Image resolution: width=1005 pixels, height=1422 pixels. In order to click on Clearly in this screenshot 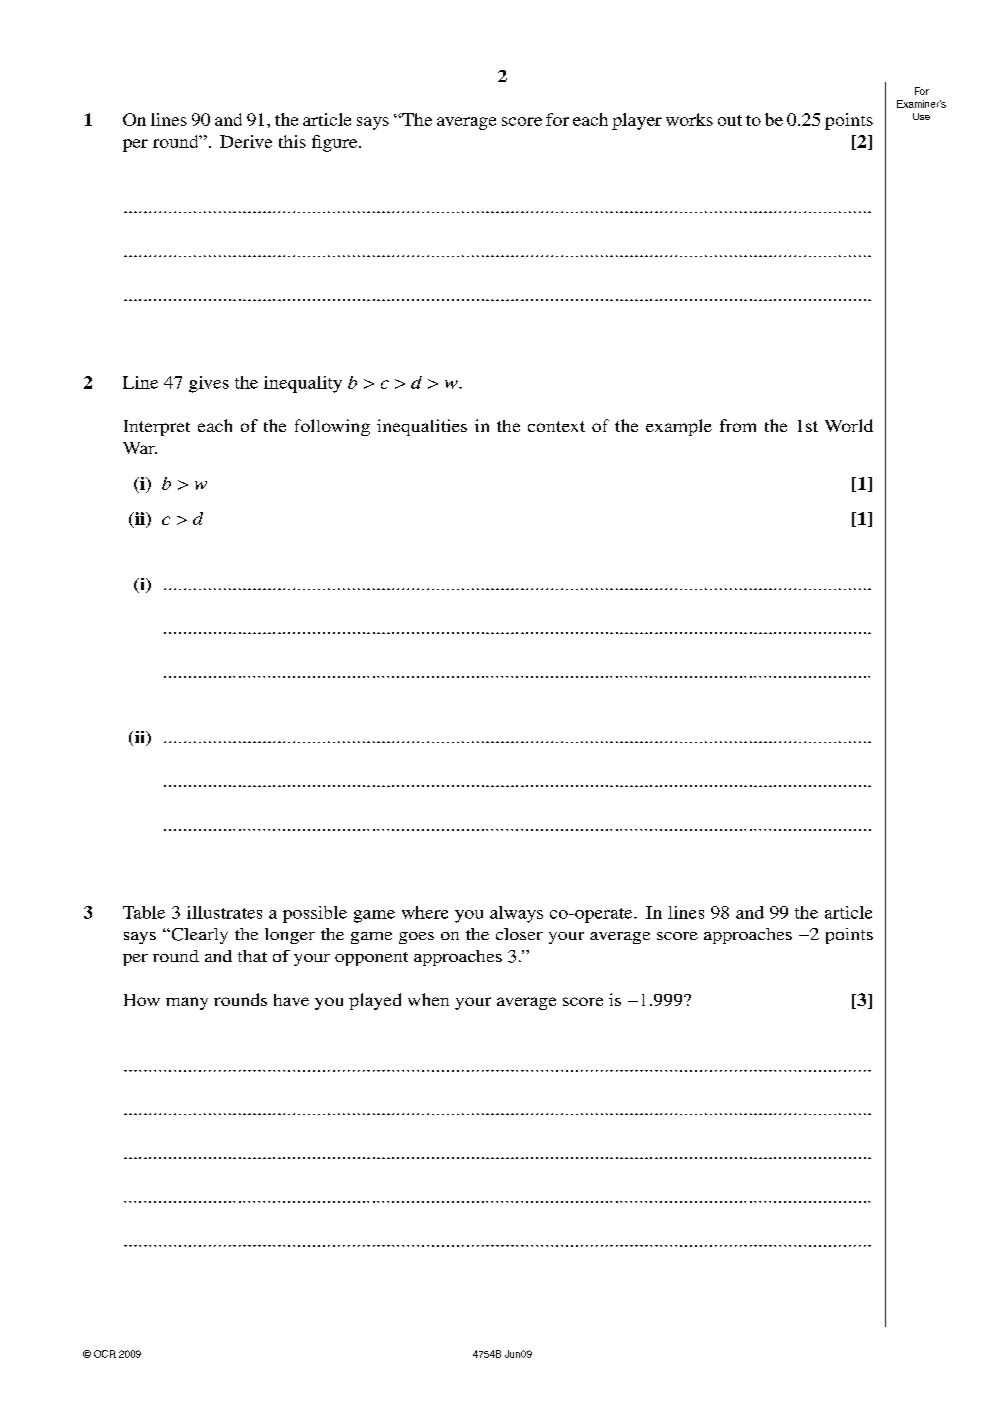, I will do `click(198, 936)`.
